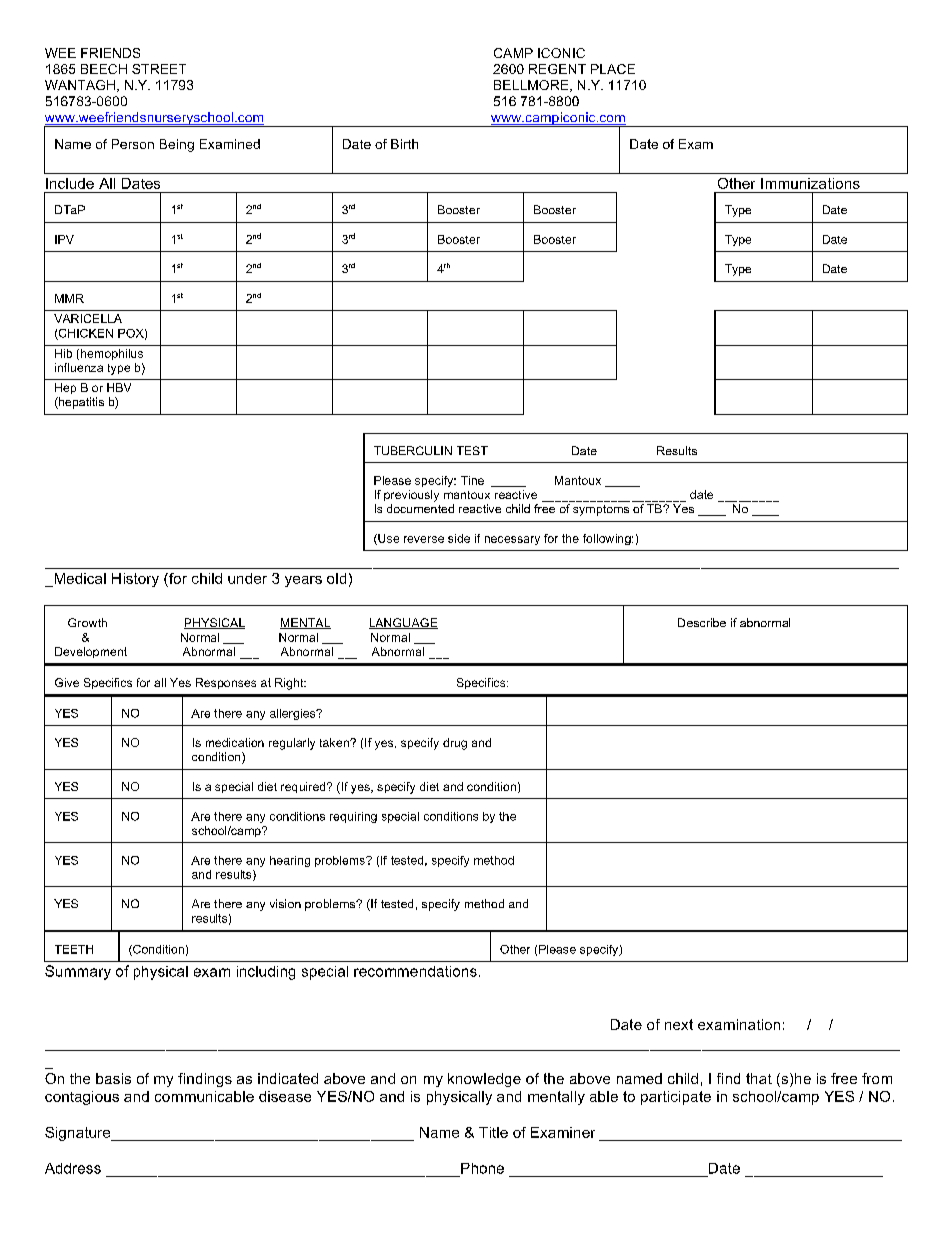 The width and height of the screenshot is (952, 1233). What do you see at coordinates (613, 69) in the screenshot?
I see `PLACE` at bounding box center [613, 69].
